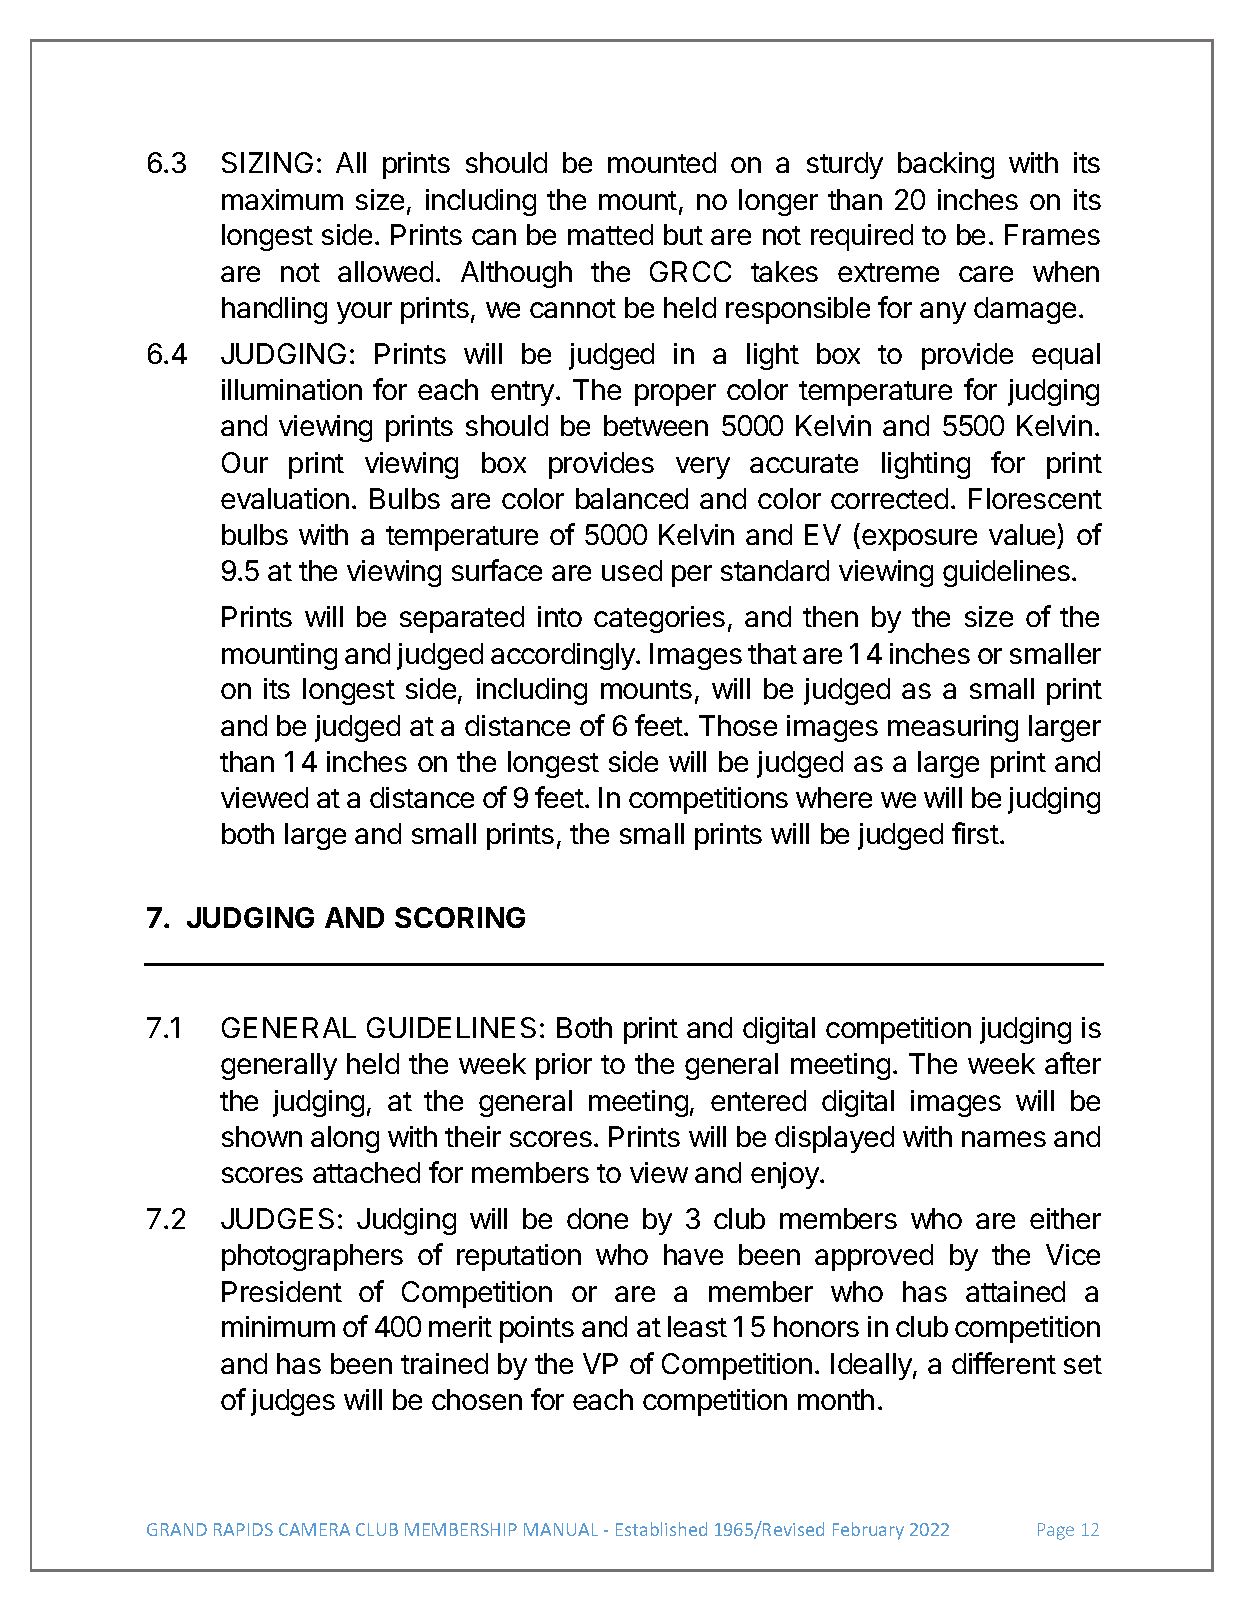  Describe the element at coordinates (661, 1529) in the document. I see `Established` at that location.
